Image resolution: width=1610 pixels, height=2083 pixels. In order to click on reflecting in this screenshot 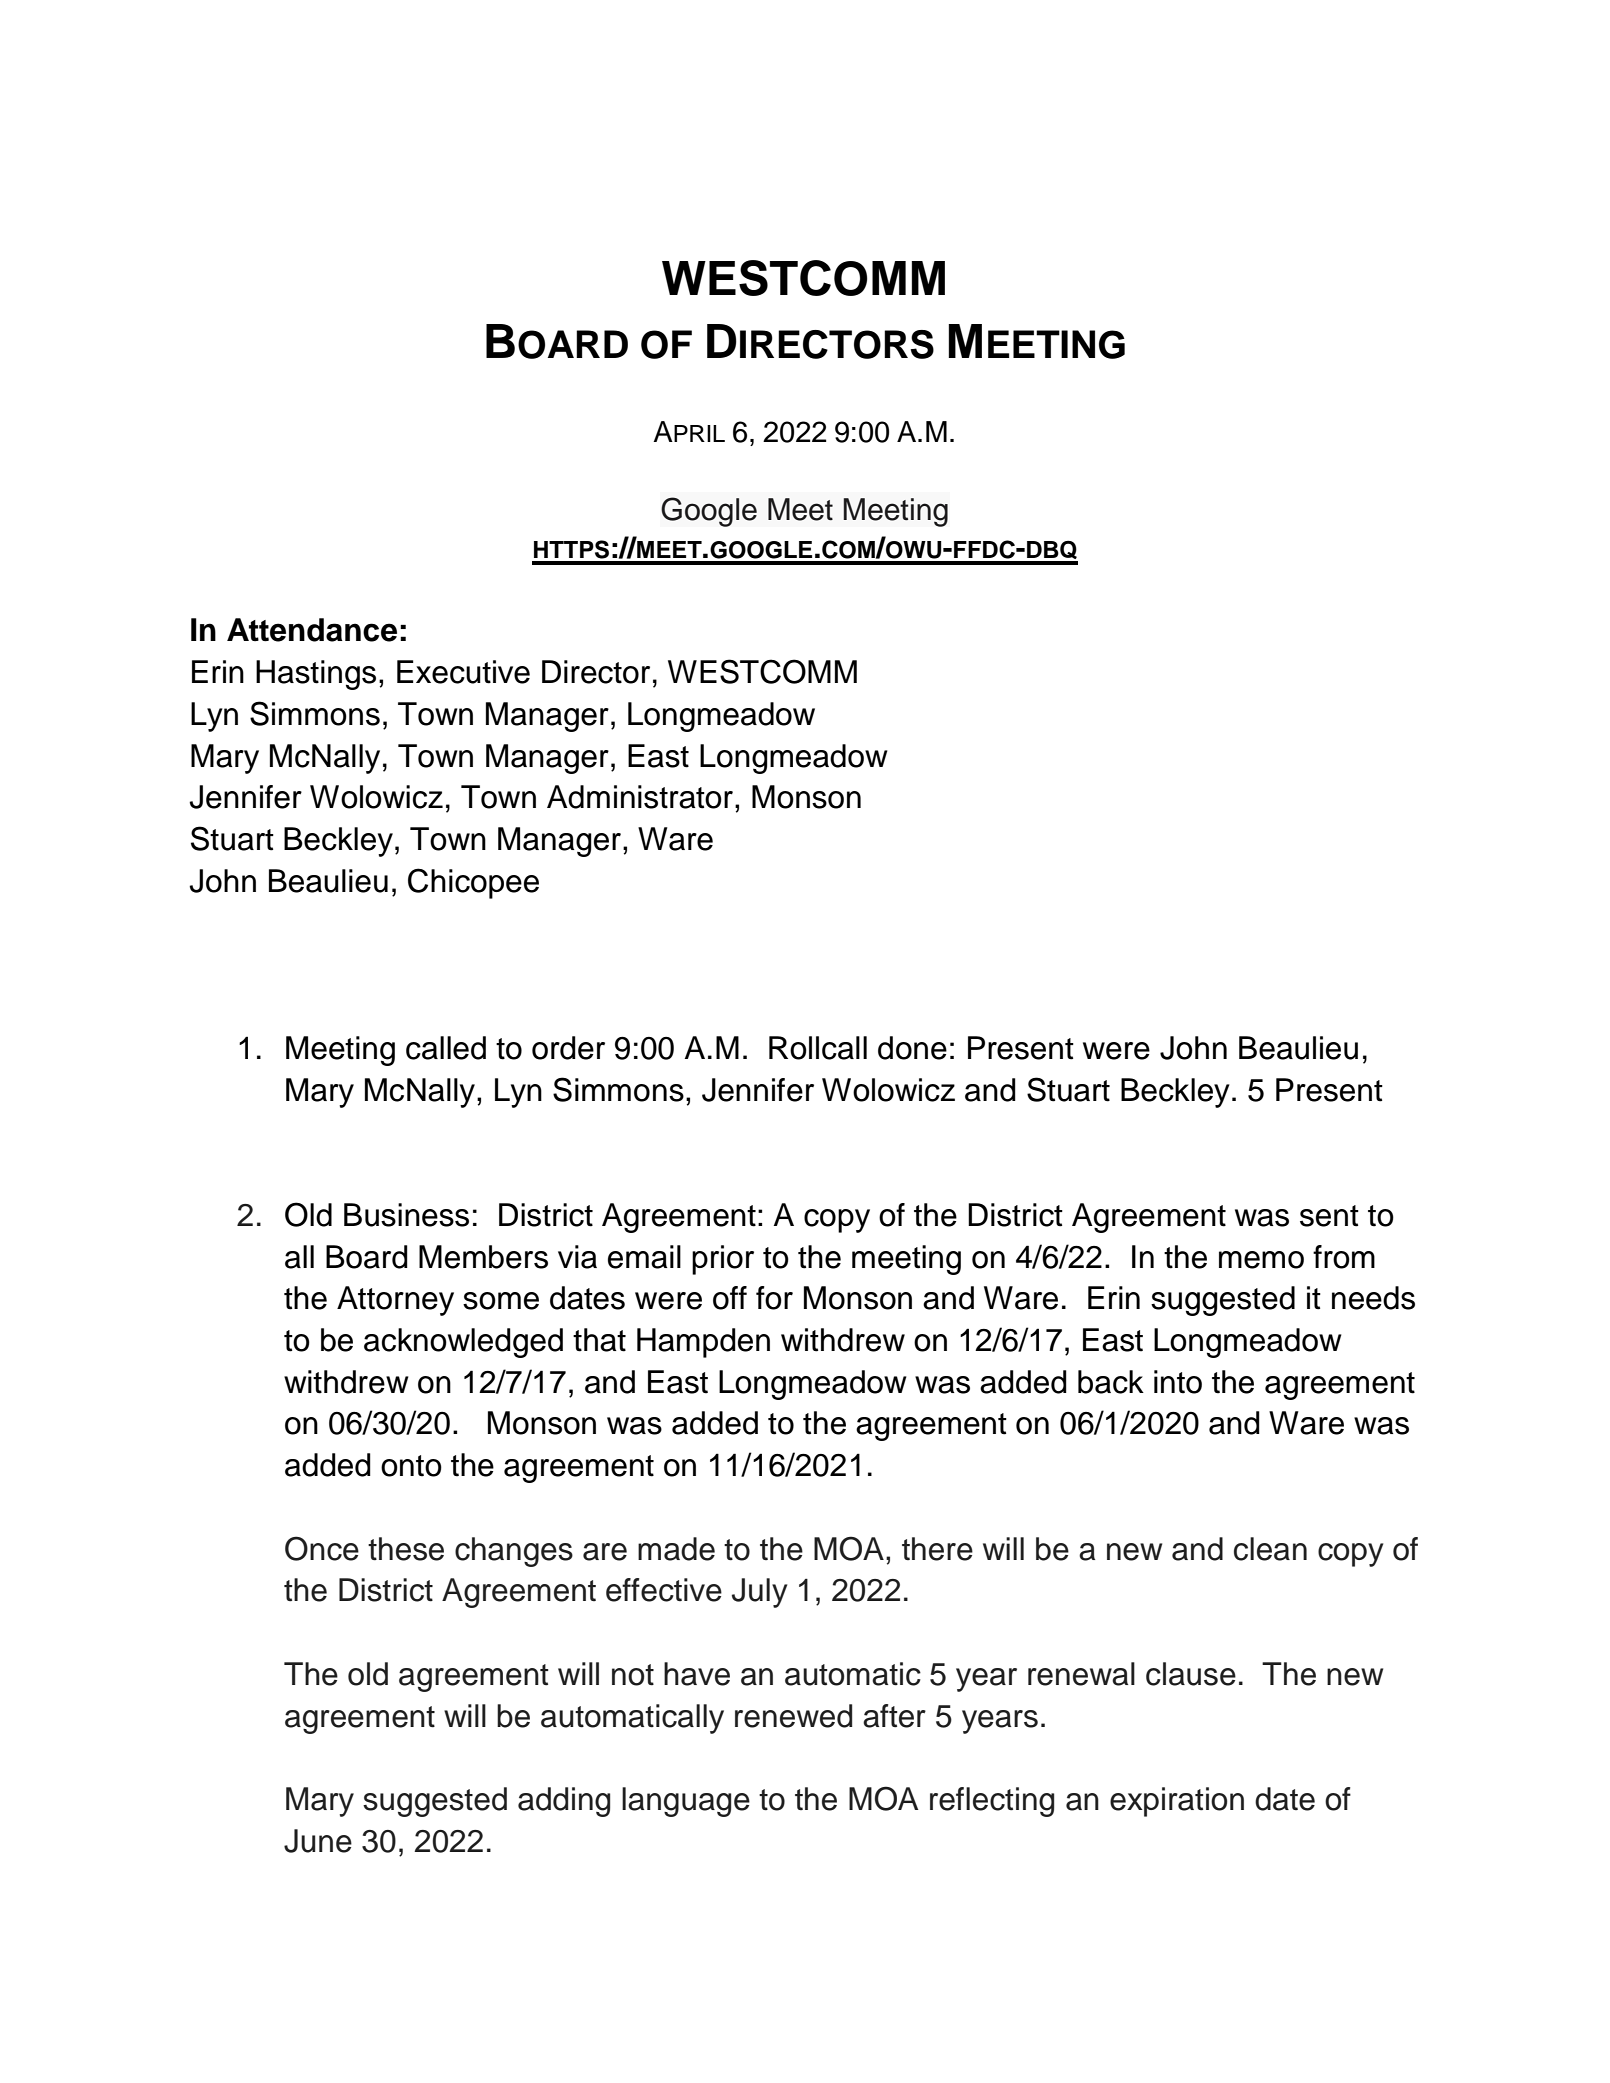, I will do `click(992, 1802)`.
